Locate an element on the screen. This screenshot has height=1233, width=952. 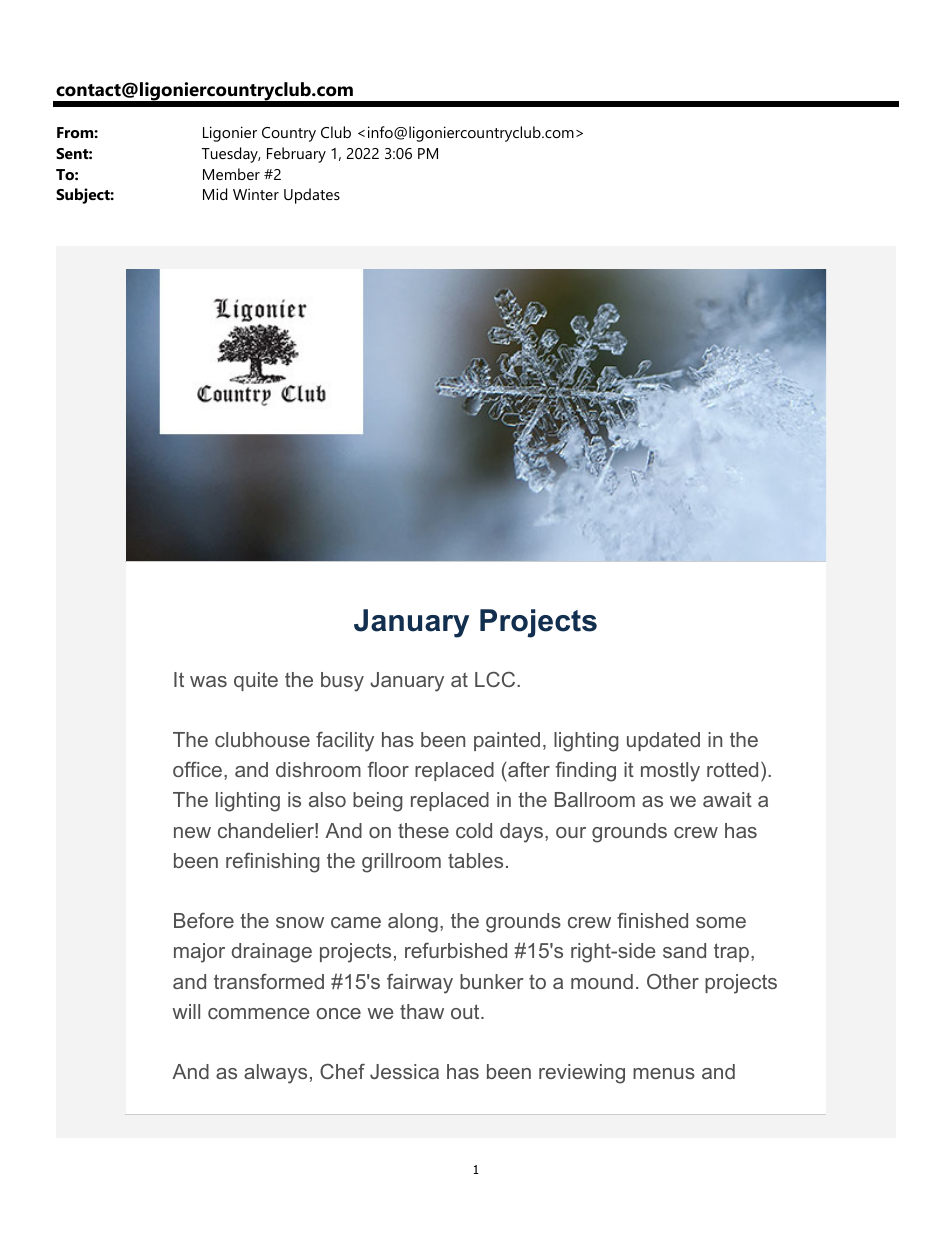
out is located at coordinates (466, 1011).
